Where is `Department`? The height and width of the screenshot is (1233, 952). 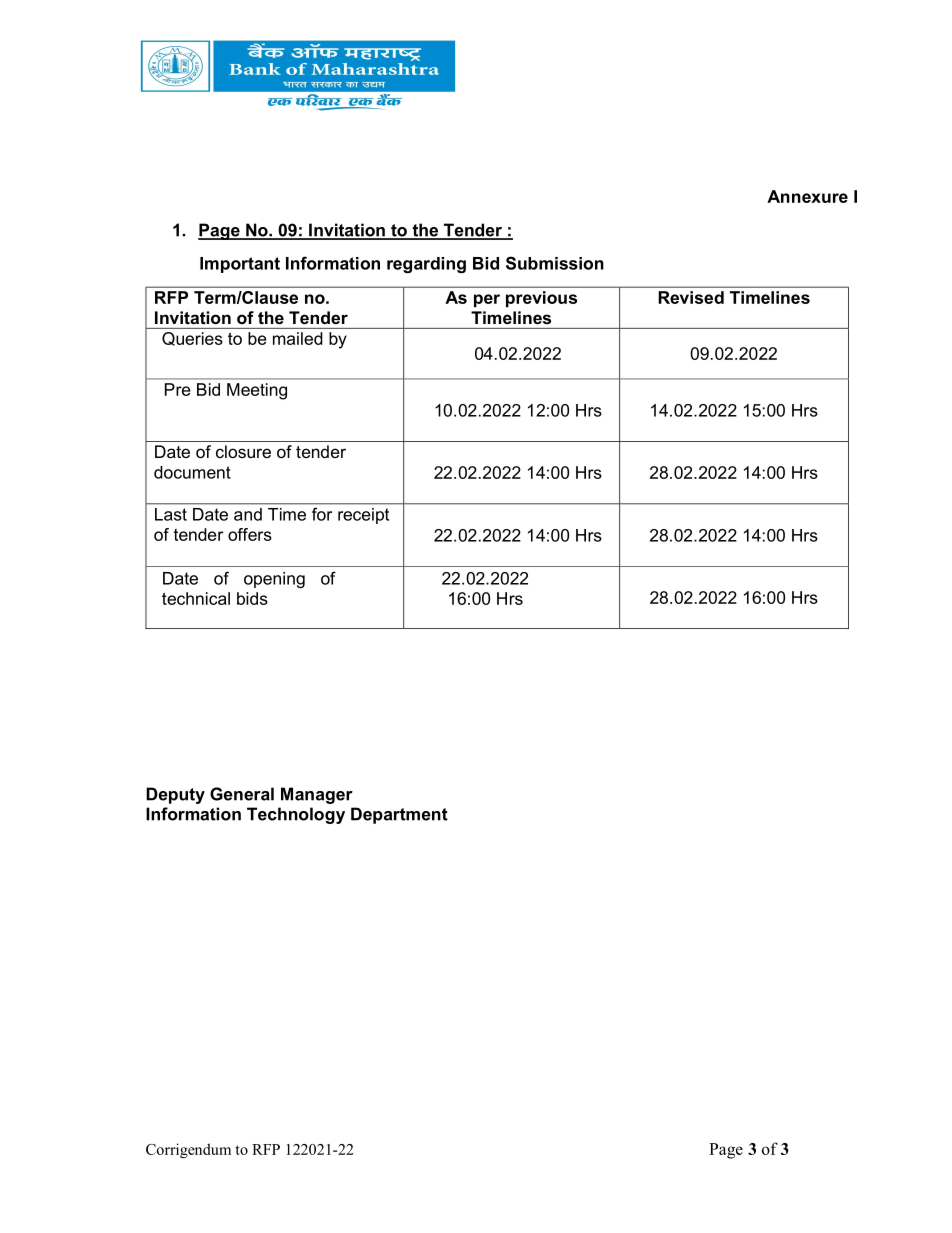
Department is located at coordinates (399, 815).
